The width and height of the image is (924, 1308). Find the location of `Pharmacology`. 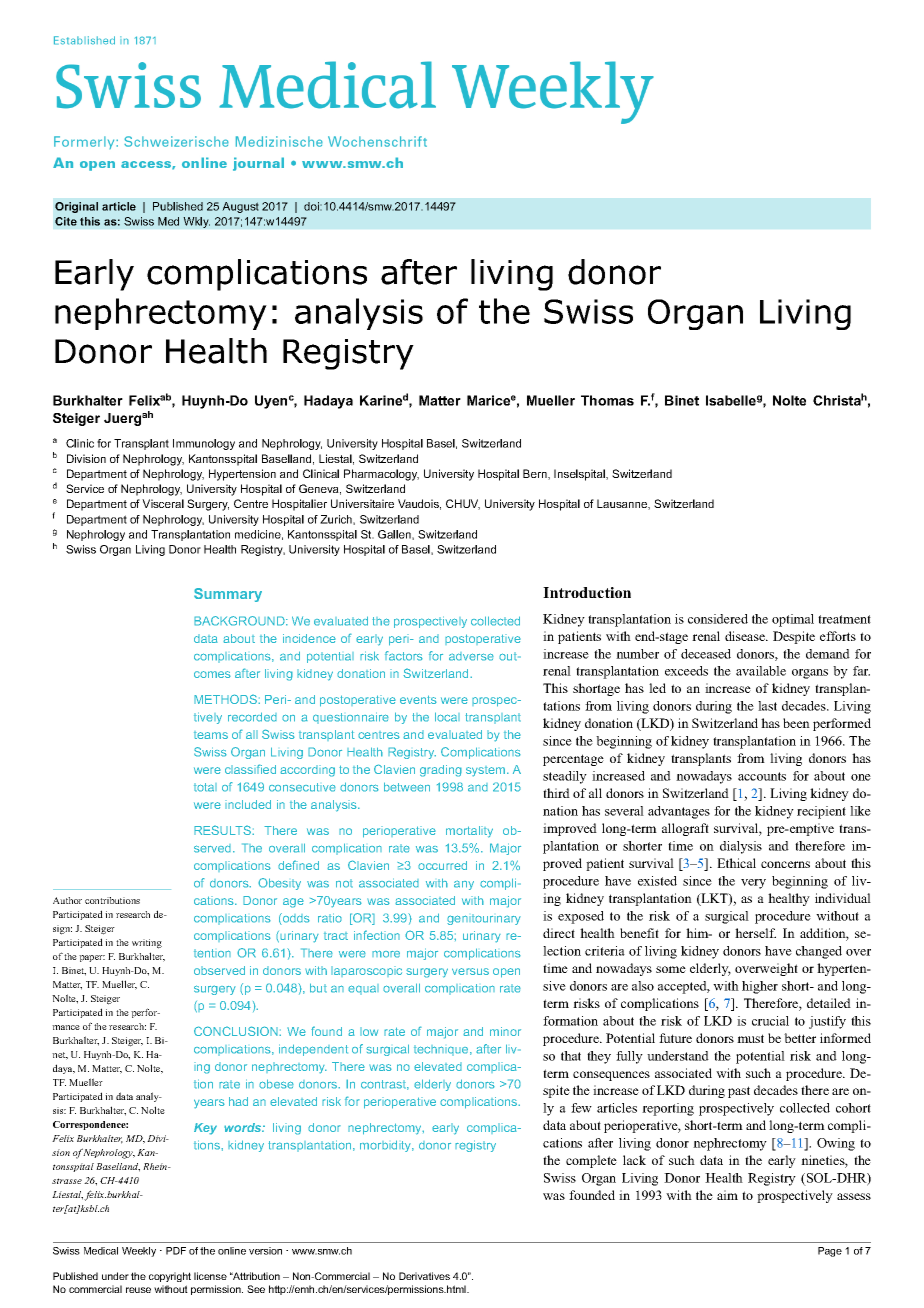

Pharmacology is located at coordinates (381, 475).
